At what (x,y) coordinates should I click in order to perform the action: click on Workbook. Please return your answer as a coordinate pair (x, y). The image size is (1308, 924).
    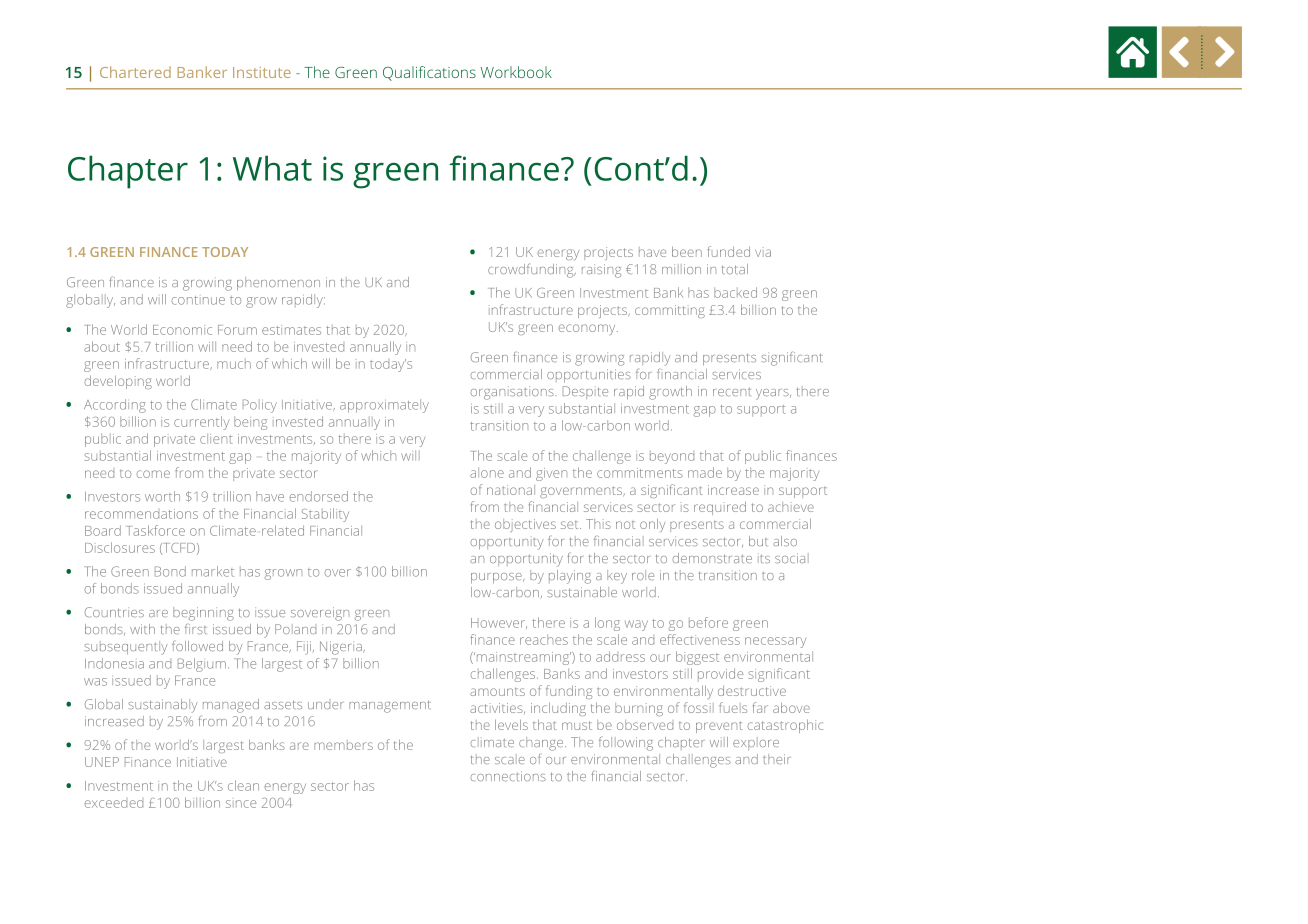
    Looking at the image, I should click on (516, 72).
